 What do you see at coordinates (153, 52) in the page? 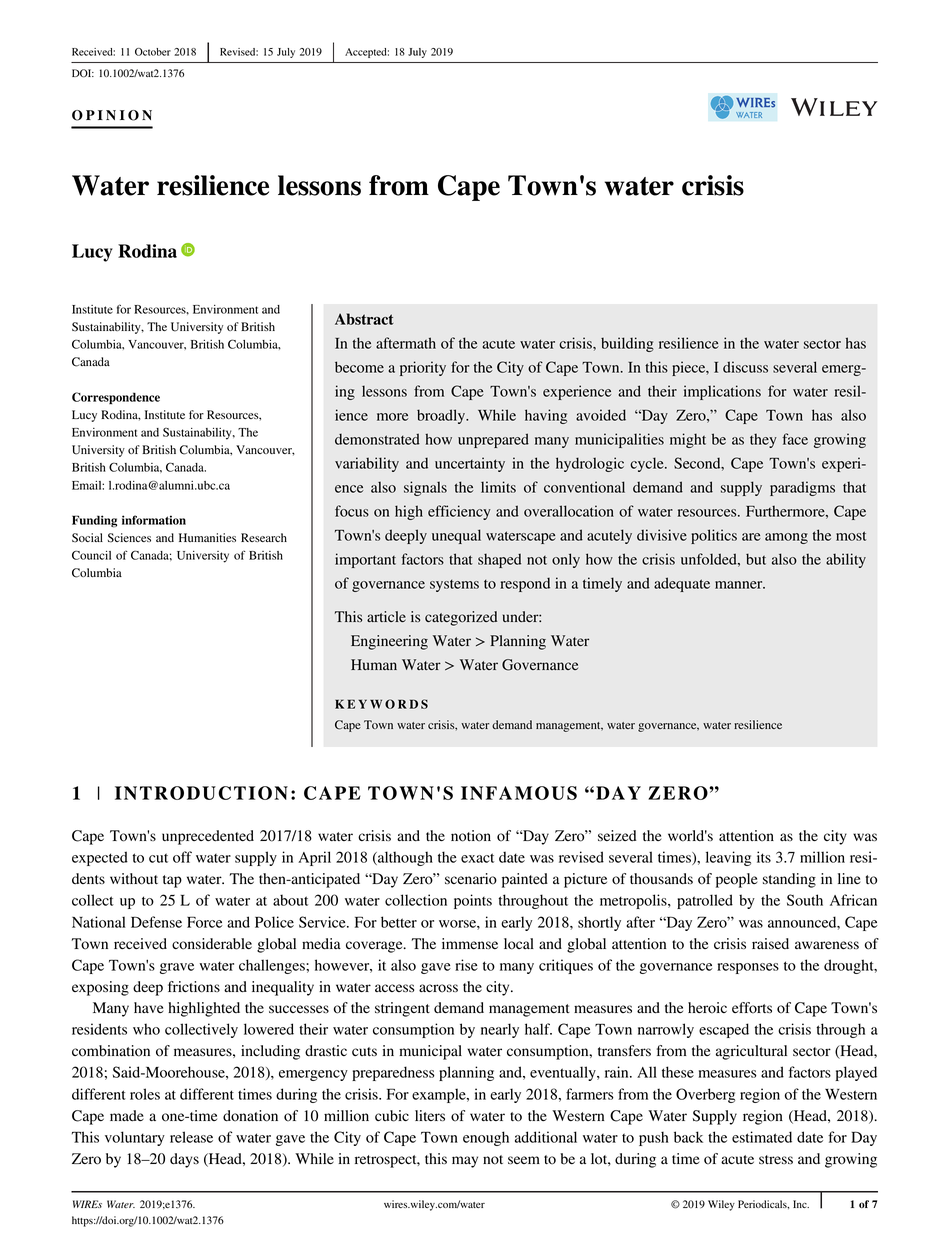
I see `October` at bounding box center [153, 52].
